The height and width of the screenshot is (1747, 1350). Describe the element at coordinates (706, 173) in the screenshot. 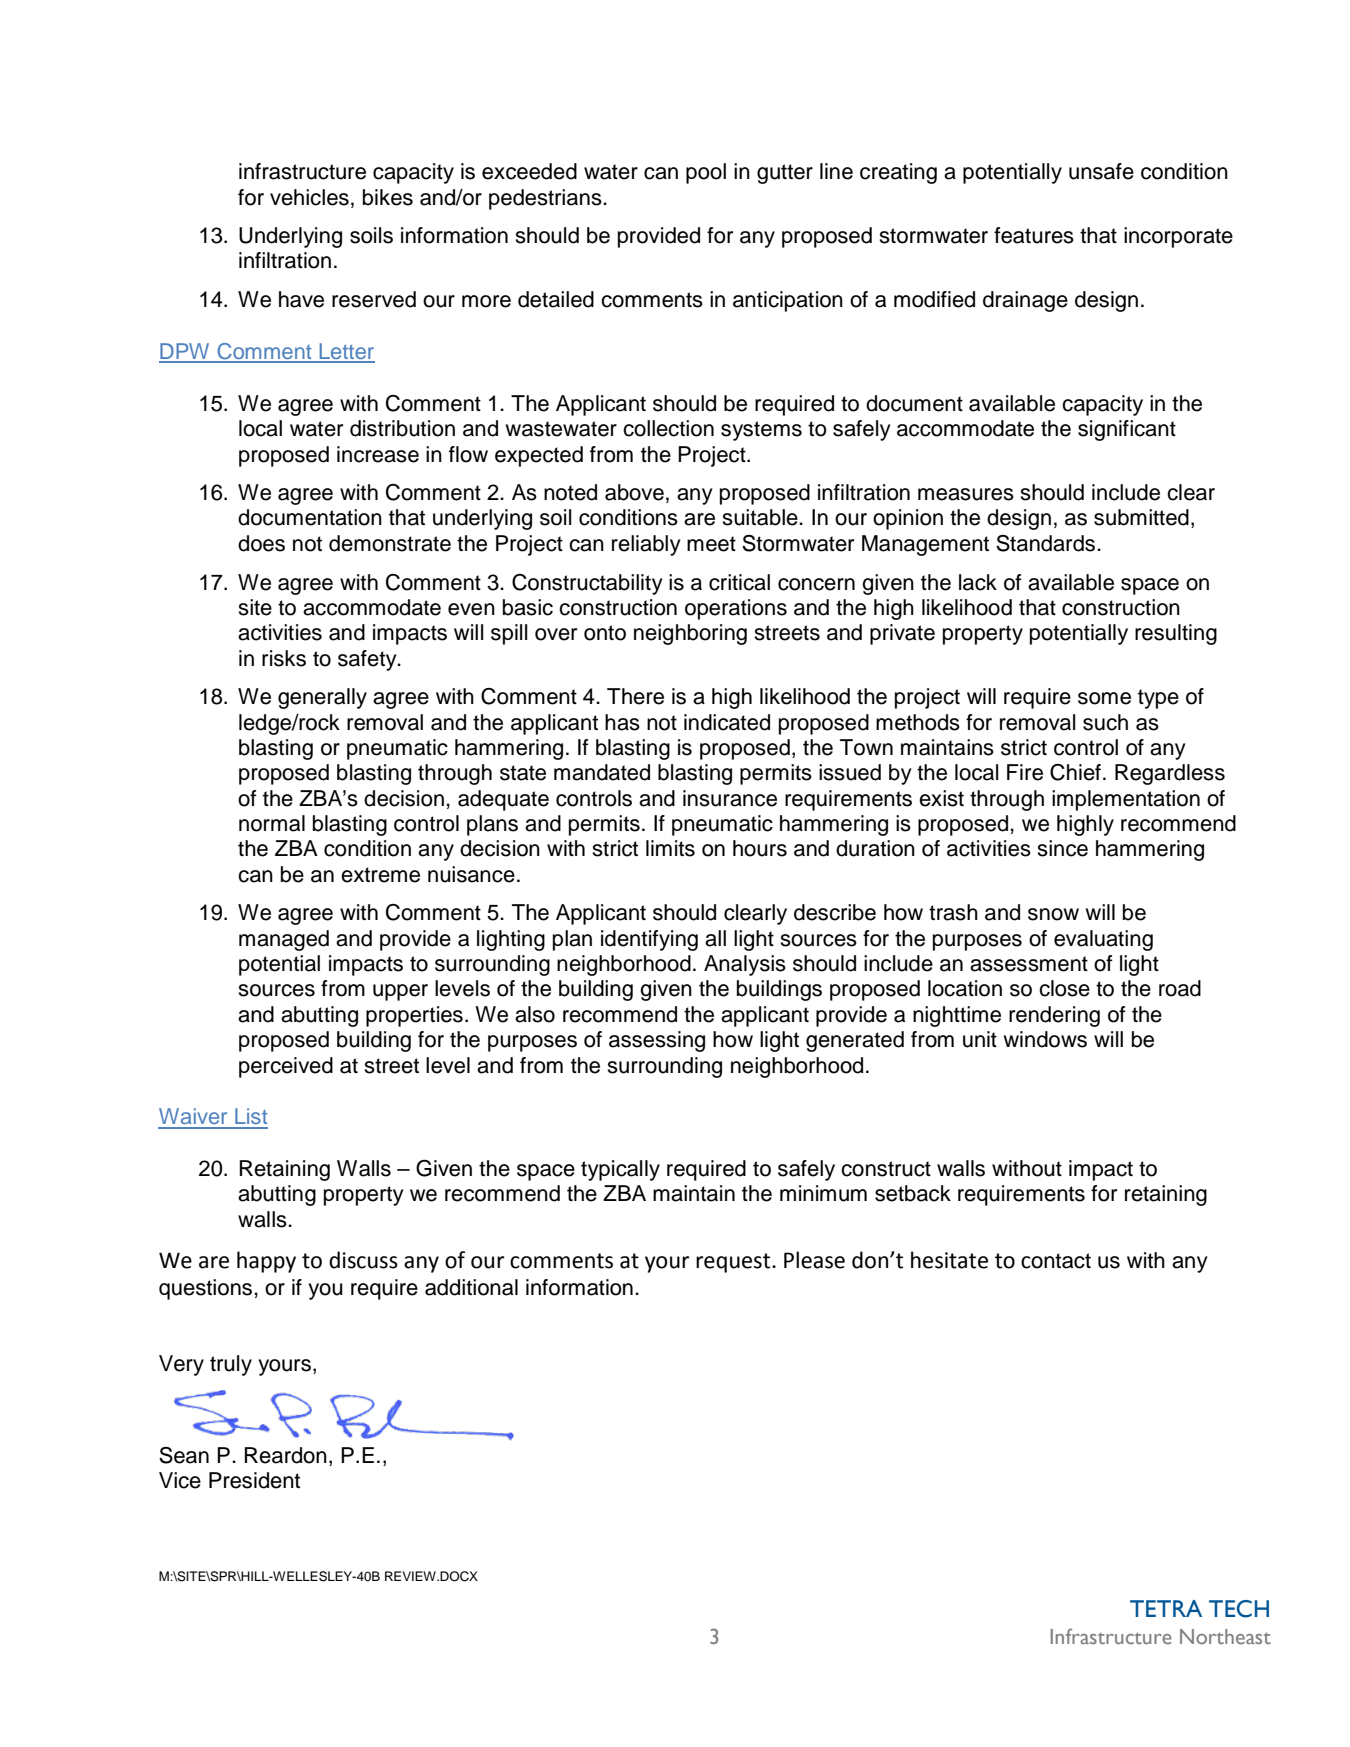

I see `pool` at that location.
